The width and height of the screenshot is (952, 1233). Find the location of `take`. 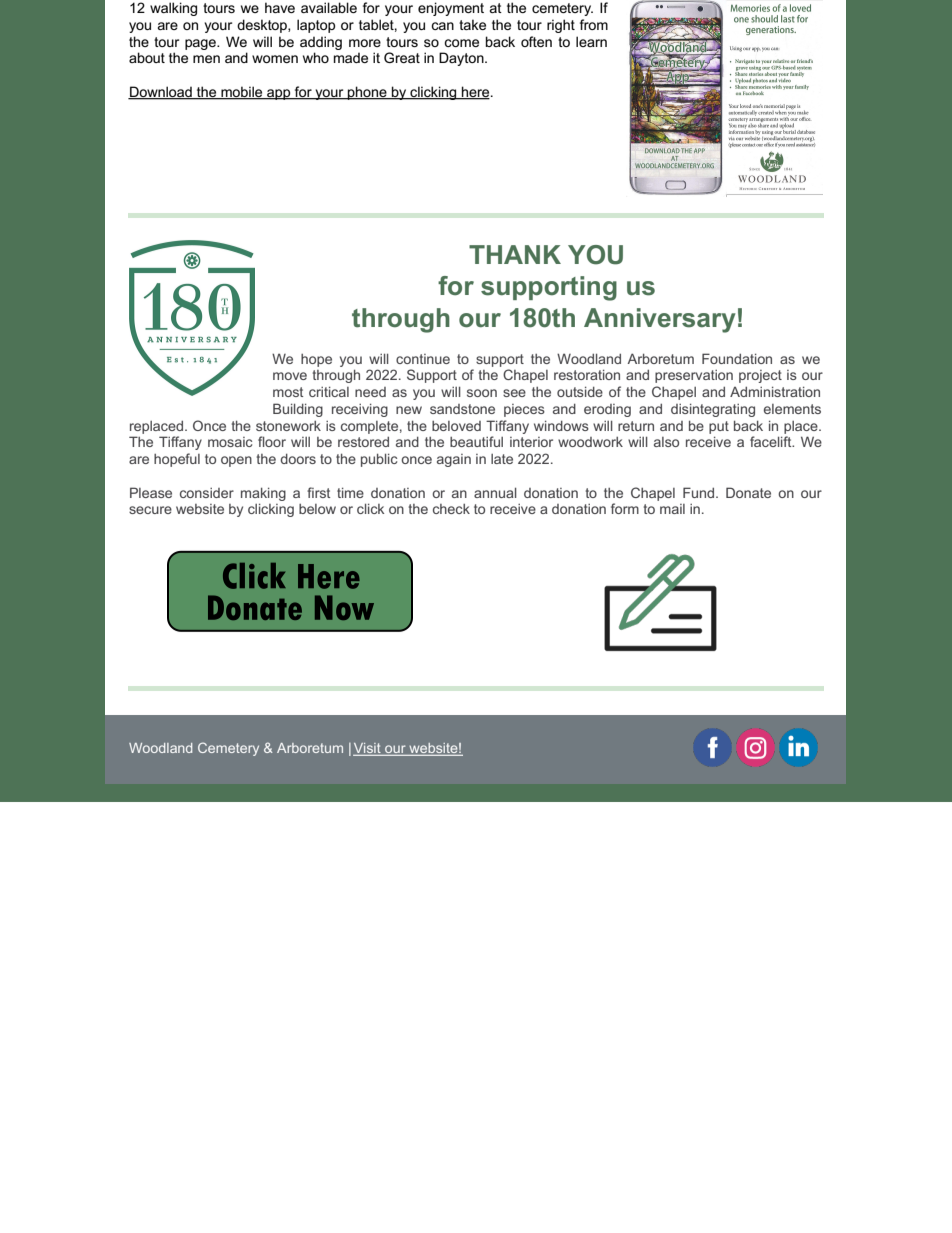

take is located at coordinates (472, 24).
